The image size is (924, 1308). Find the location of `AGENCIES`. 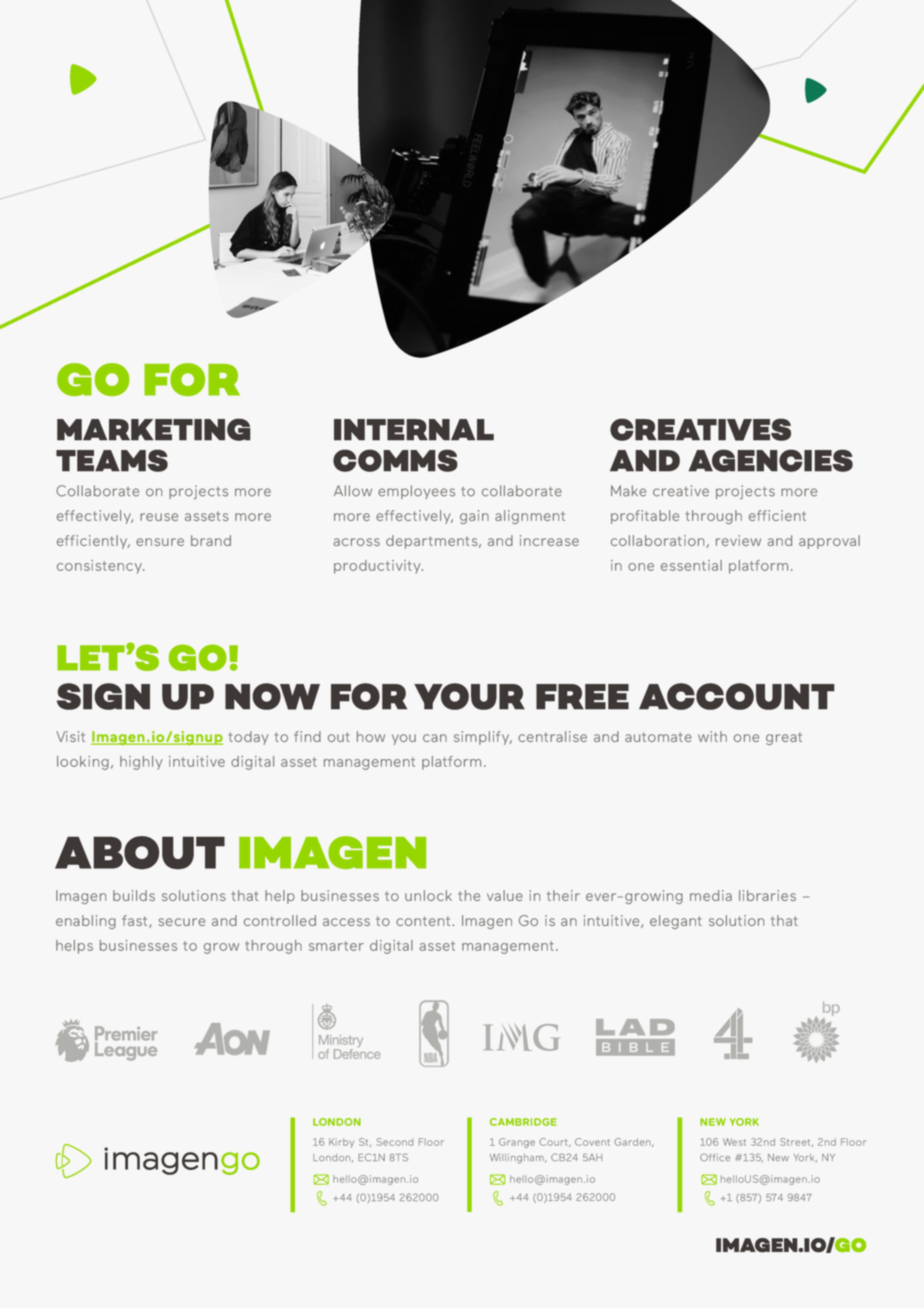

AGENCIES is located at coordinates (771, 460).
